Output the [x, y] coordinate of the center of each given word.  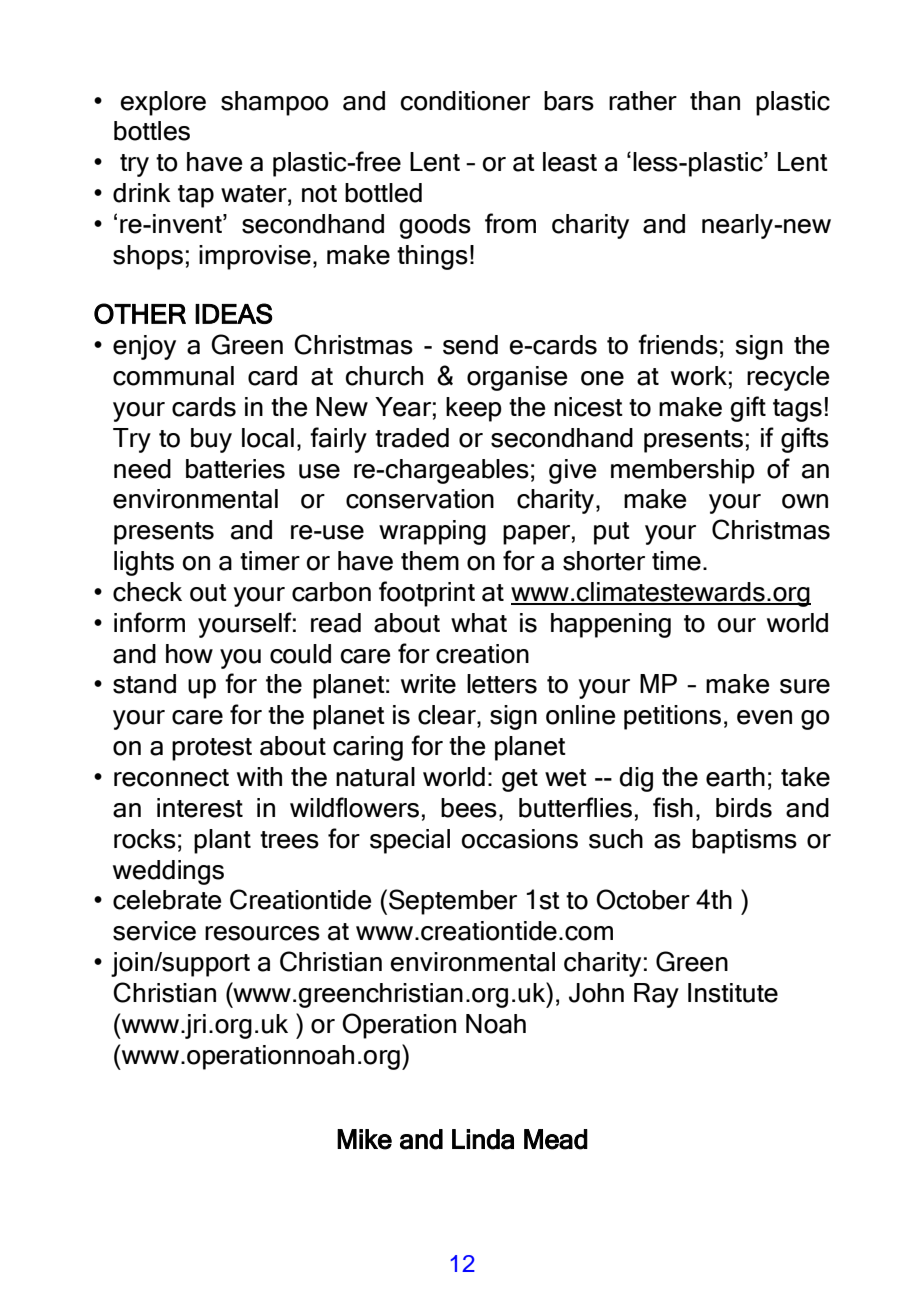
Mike [364, 1139]
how [189, 654]
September [453, 902]
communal [173, 376]
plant [222, 841]
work [699, 376]
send [470, 345]
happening [611, 625]
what [479, 623]
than [715, 101]
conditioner [465, 101]
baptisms [744, 841]
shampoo [275, 103]
